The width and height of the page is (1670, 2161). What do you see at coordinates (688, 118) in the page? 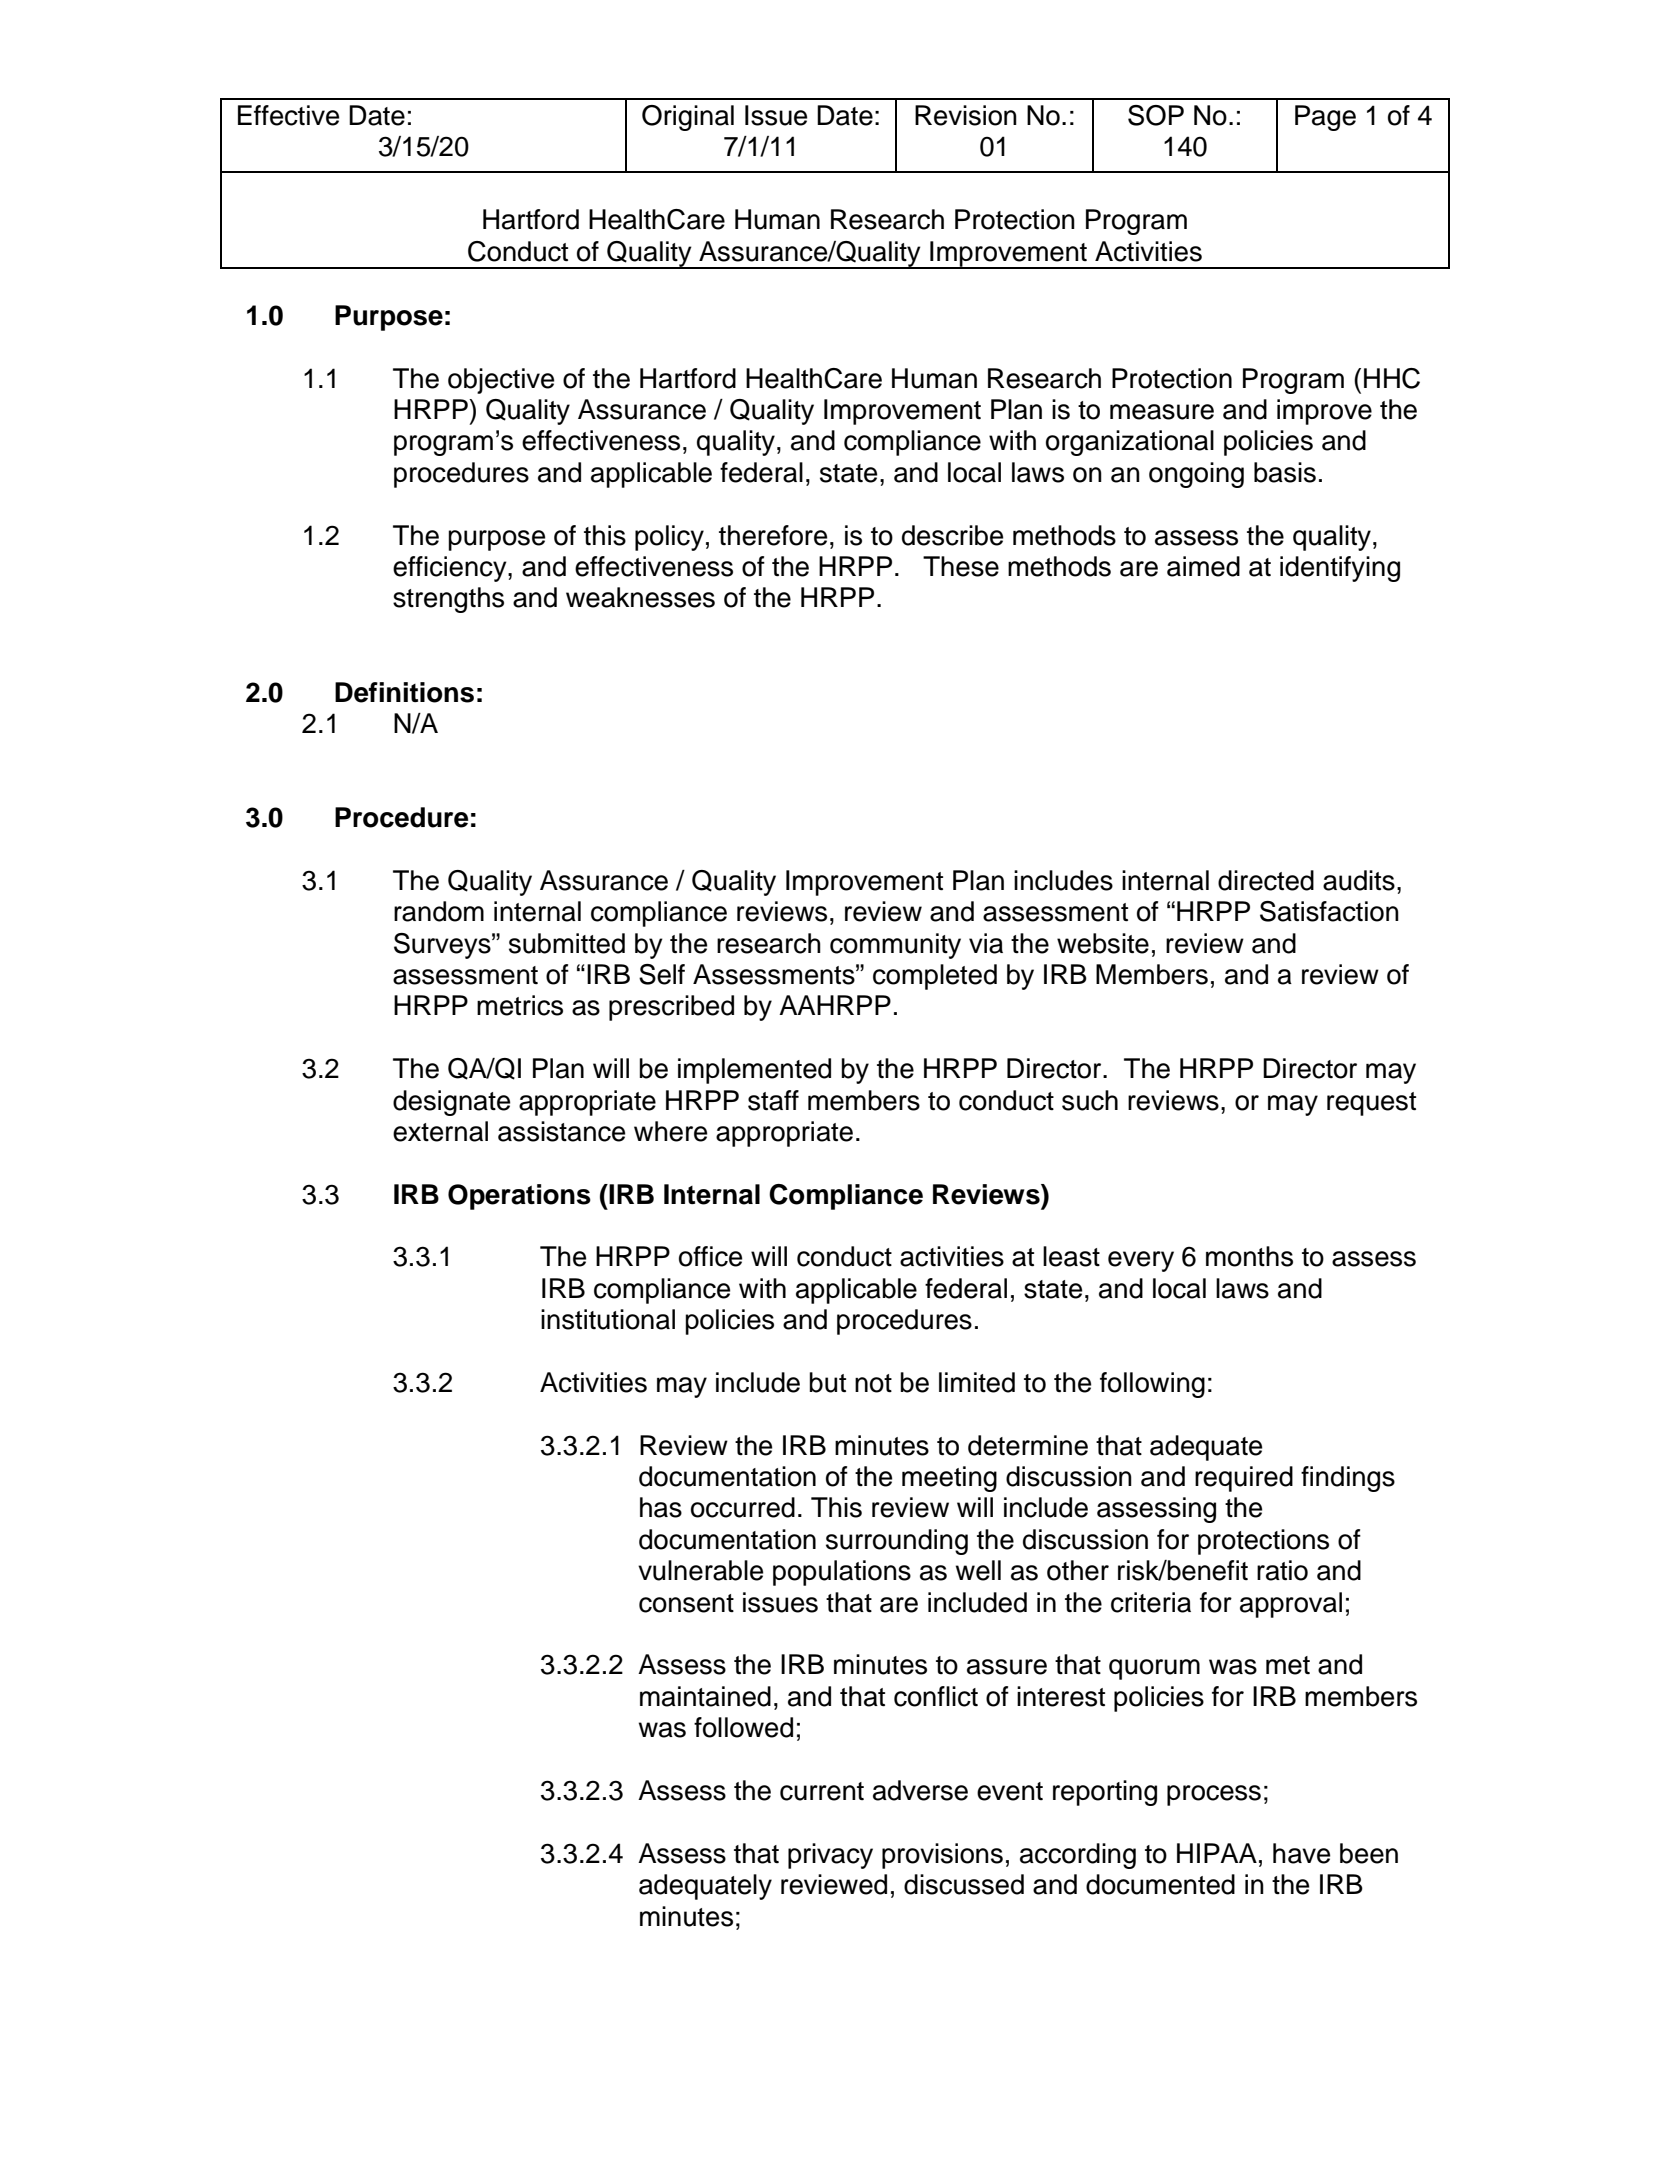
I see `Original` at bounding box center [688, 118].
